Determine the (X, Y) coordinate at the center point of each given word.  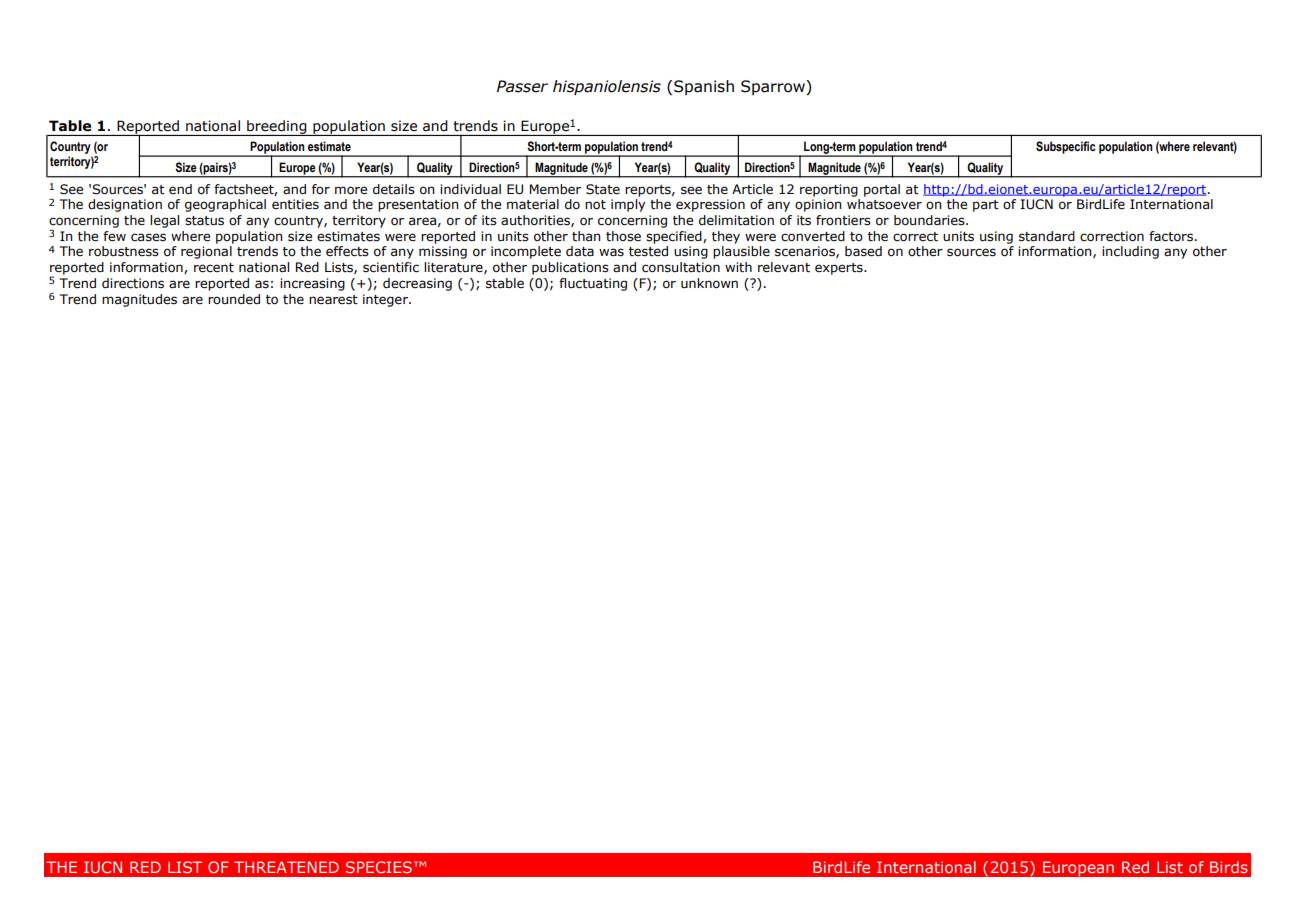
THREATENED (286, 867)
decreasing (417, 284)
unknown (709, 283)
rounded (234, 299)
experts (840, 269)
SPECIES (379, 867)
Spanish (704, 87)
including (1130, 252)
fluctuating (593, 284)
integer (386, 300)
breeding (277, 128)
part (986, 206)
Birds (1229, 867)
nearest (333, 300)
